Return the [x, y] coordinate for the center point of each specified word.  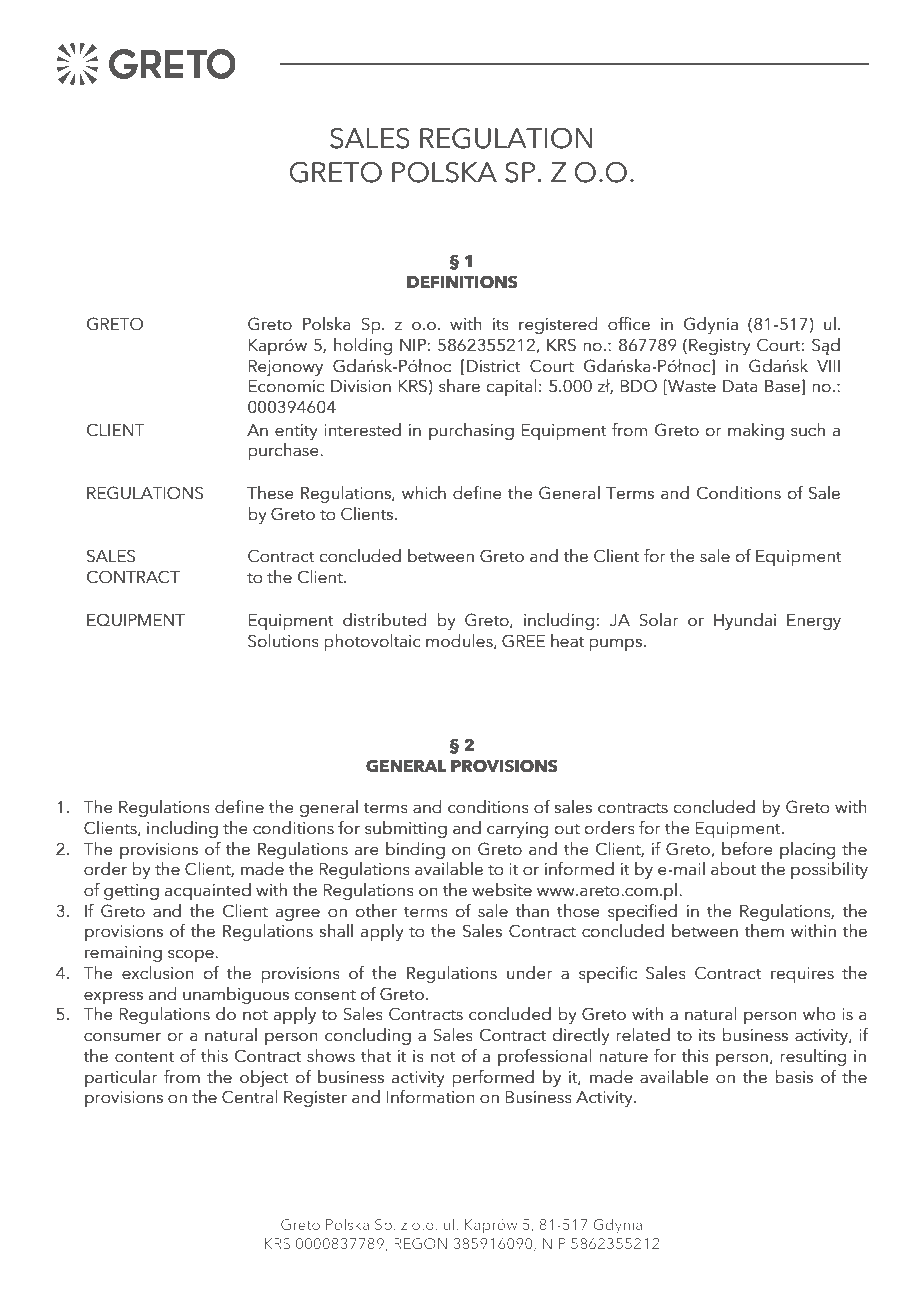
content [144, 1057]
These [270, 493]
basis [794, 1077]
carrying [517, 830]
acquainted [208, 891]
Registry [720, 347]
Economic [286, 386]
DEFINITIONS [462, 282]
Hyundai [745, 621]
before [747, 849]
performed [493, 1078]
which [424, 493]
